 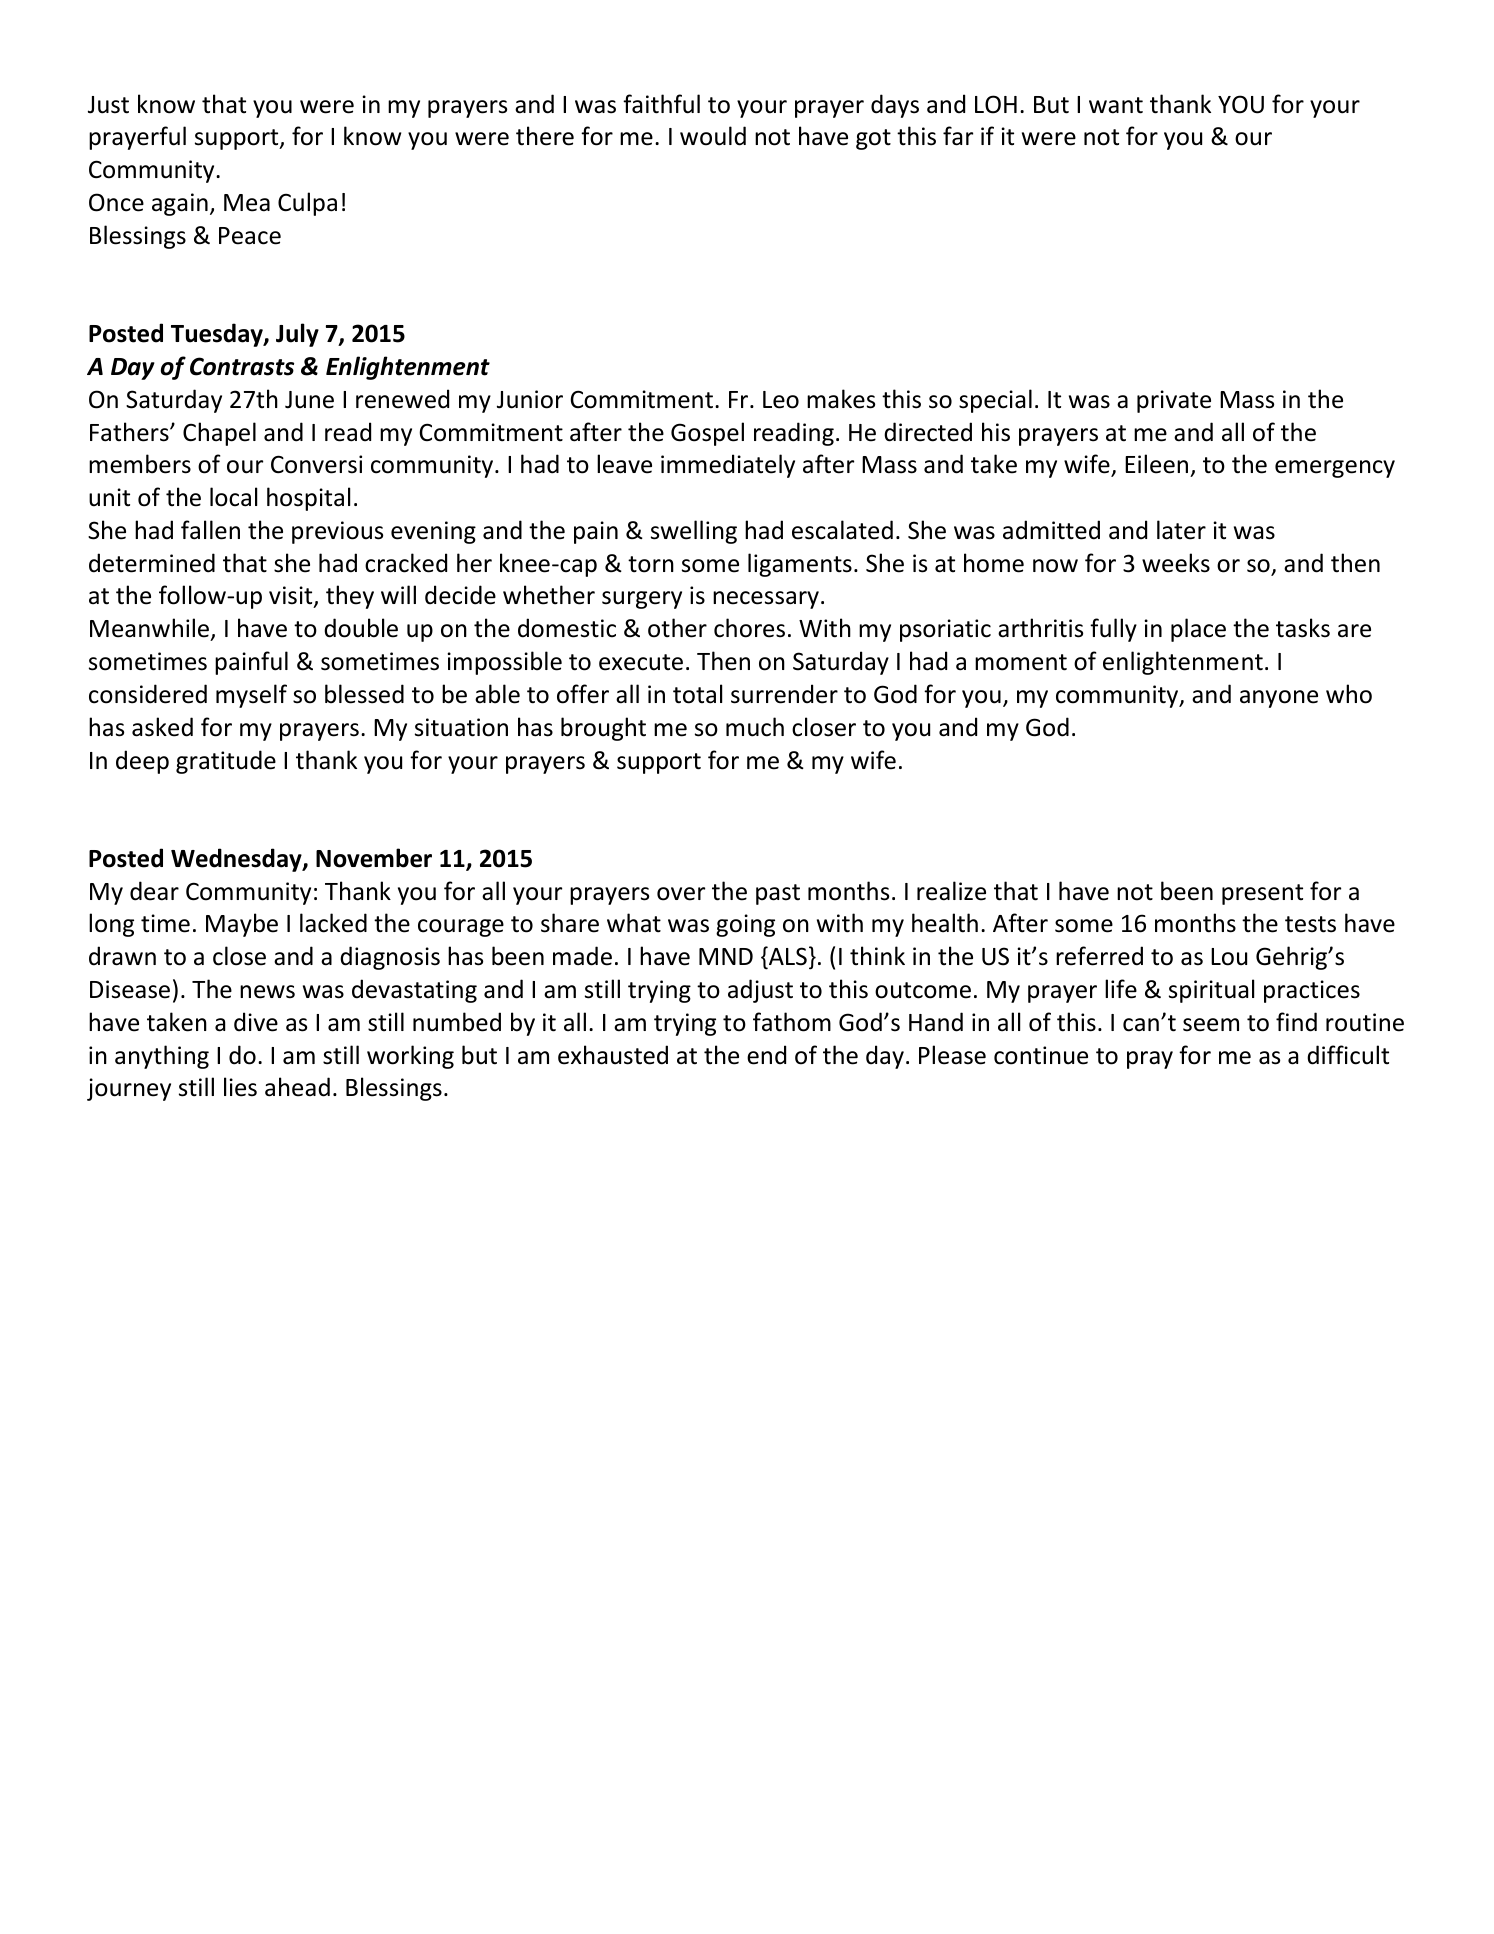 What do you see at coordinates (1198, 630) in the document?
I see `place` at bounding box center [1198, 630].
